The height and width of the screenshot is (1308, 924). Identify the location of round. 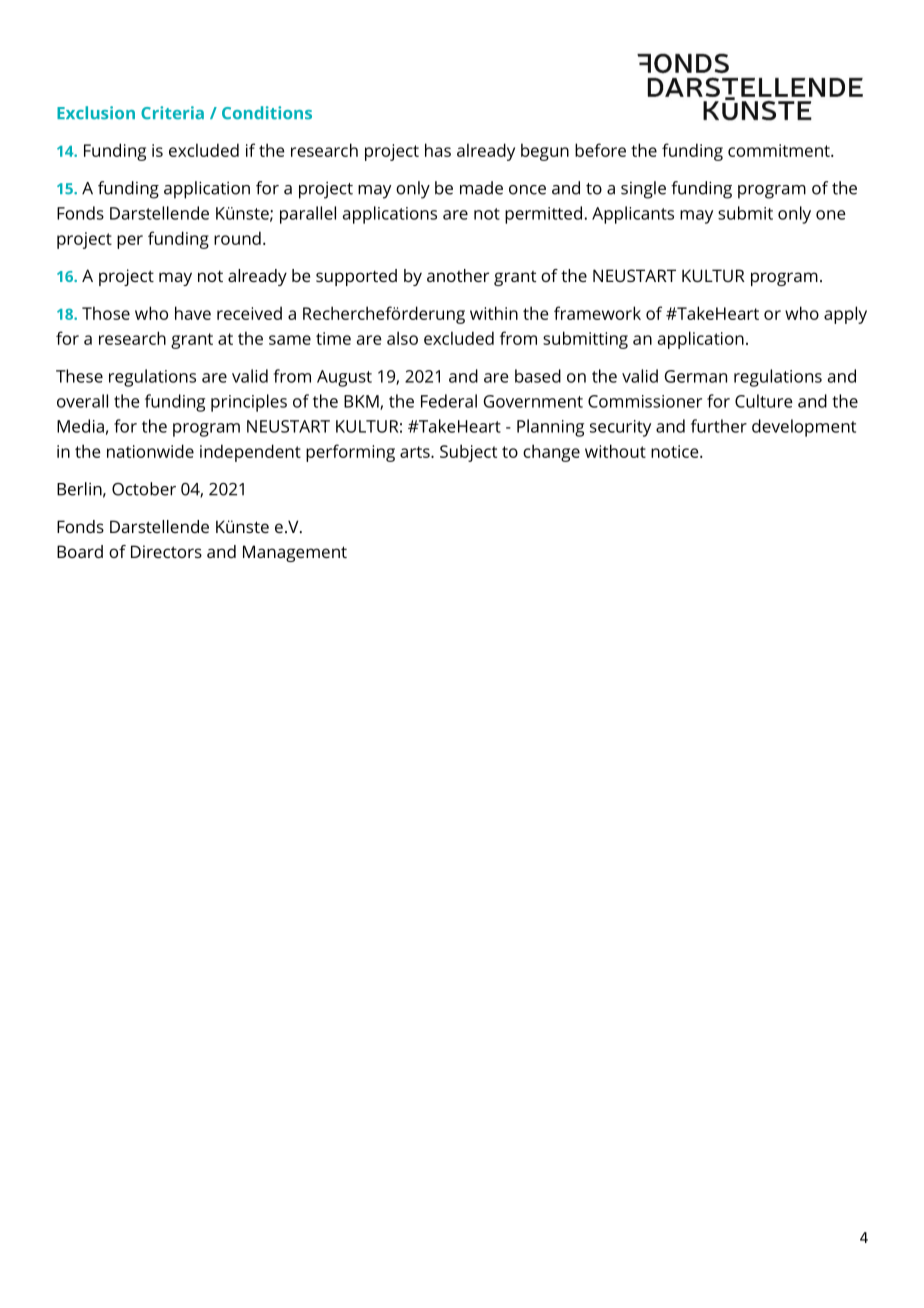
(237, 238).
